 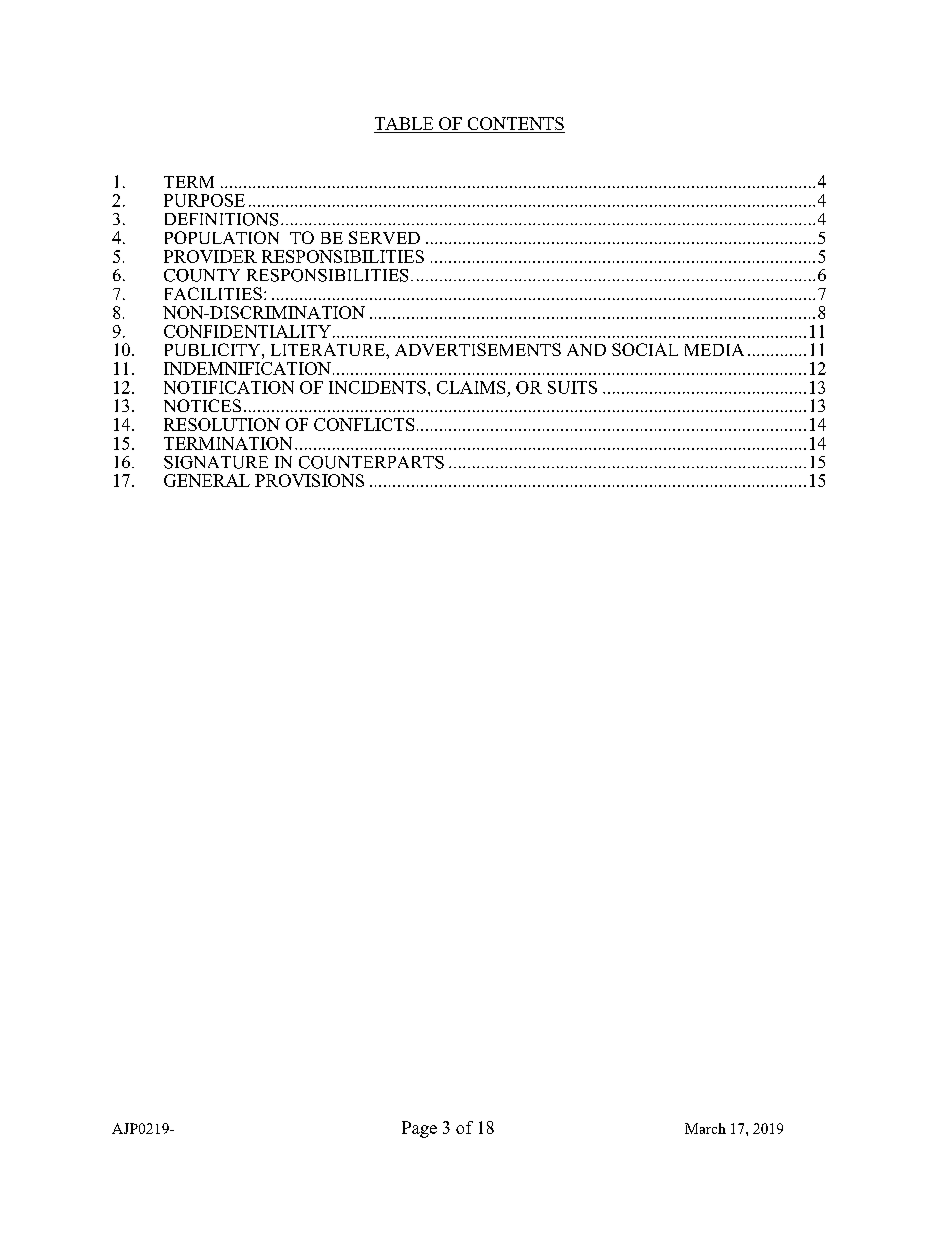 What do you see at coordinates (371, 462) in the screenshot?
I see `COUNTERPARTS` at bounding box center [371, 462].
